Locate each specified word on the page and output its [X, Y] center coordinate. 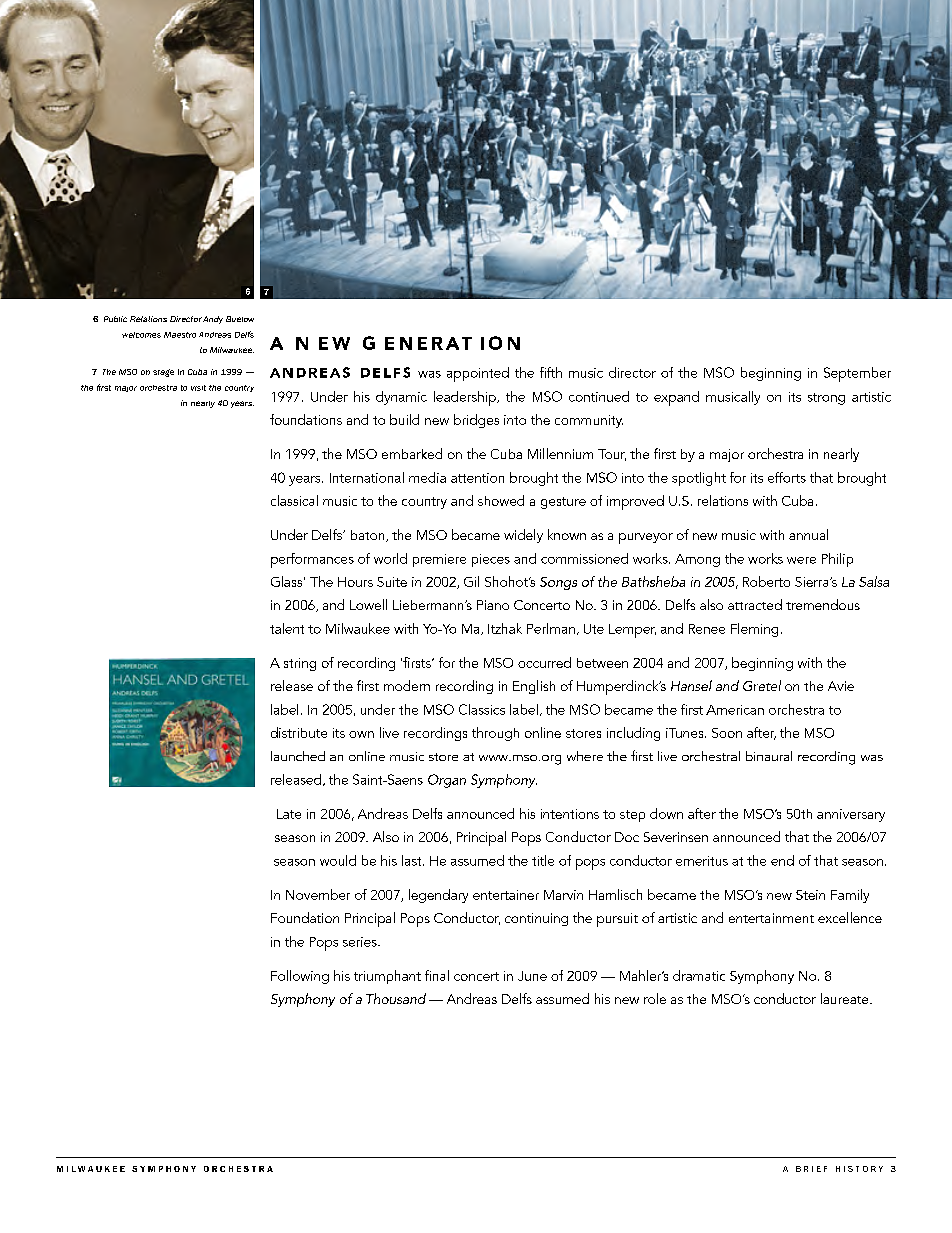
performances [312, 560]
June [532, 976]
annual [808, 534]
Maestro [180, 335]
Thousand [396, 998]
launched [298, 756]
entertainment [771, 918]
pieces [491, 560]
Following [300, 977]
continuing [536, 919]
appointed [478, 374]
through [495, 734]
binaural [769, 756]
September [857, 374]
